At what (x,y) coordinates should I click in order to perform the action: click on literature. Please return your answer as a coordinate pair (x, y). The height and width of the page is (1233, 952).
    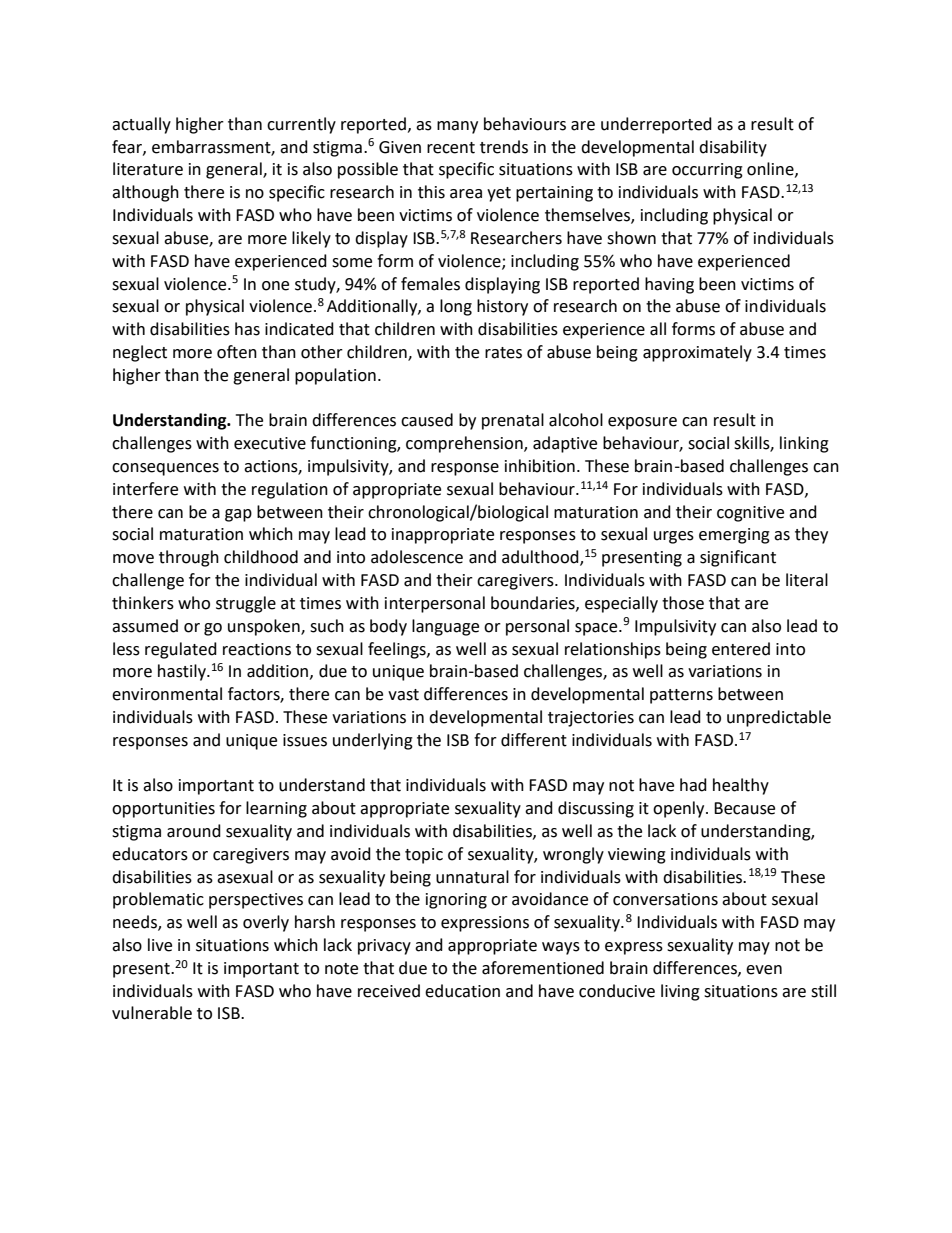
    Looking at the image, I should click on (148, 169).
